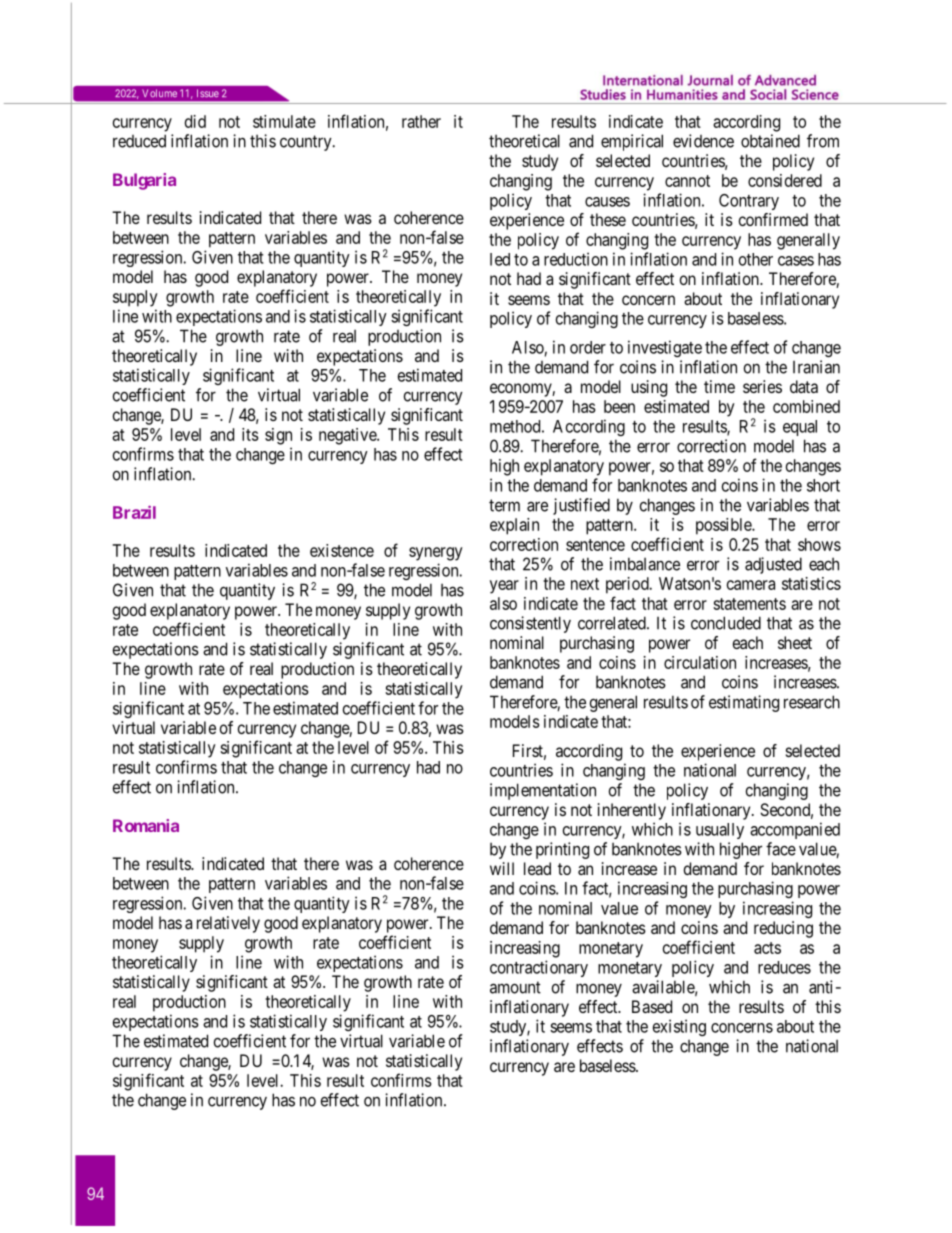 The height and width of the screenshot is (1233, 952). I want to click on synergy, so click(436, 554).
